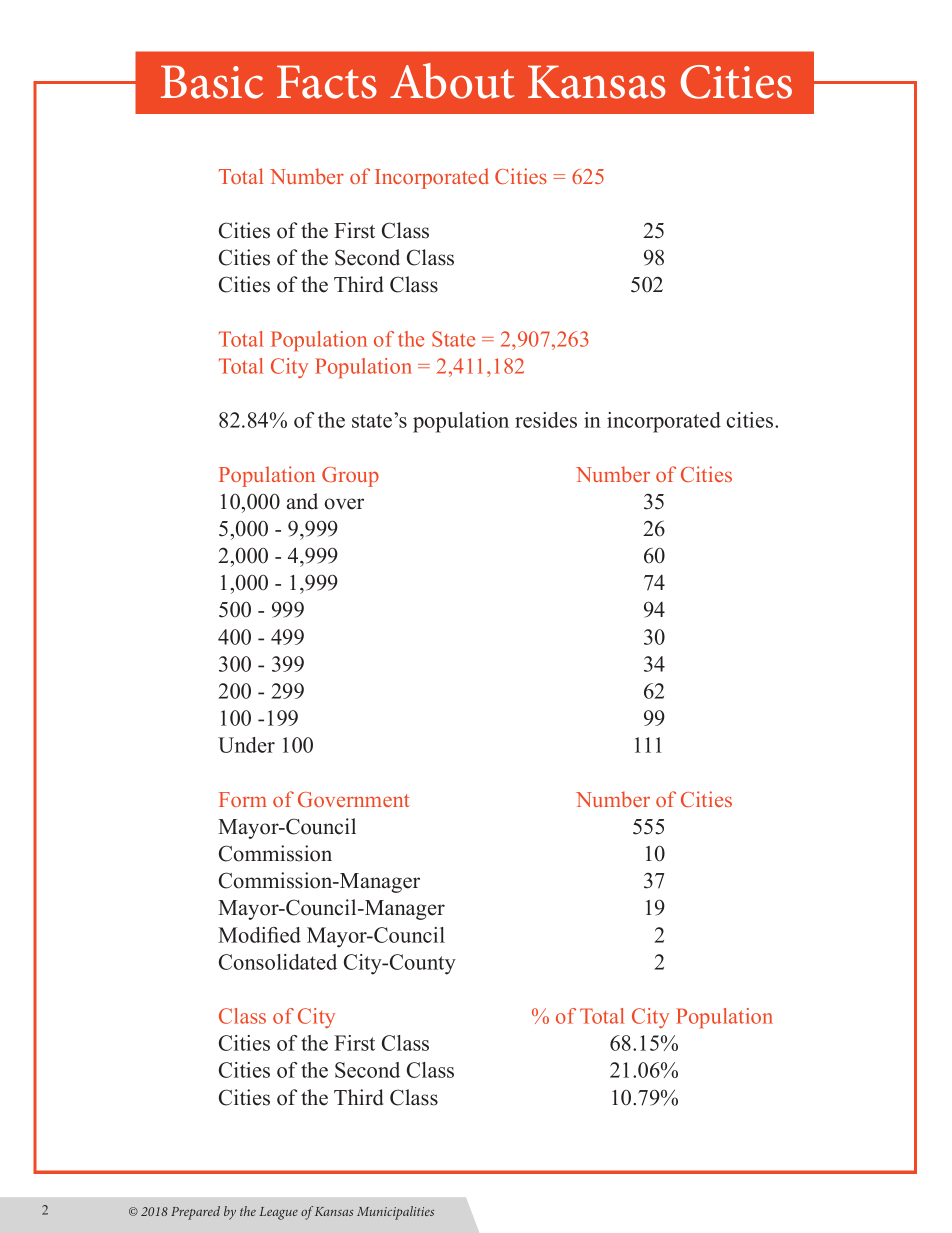 The height and width of the image is (1233, 952). Describe the element at coordinates (212, 82) in the image. I see `Basic` at that location.
